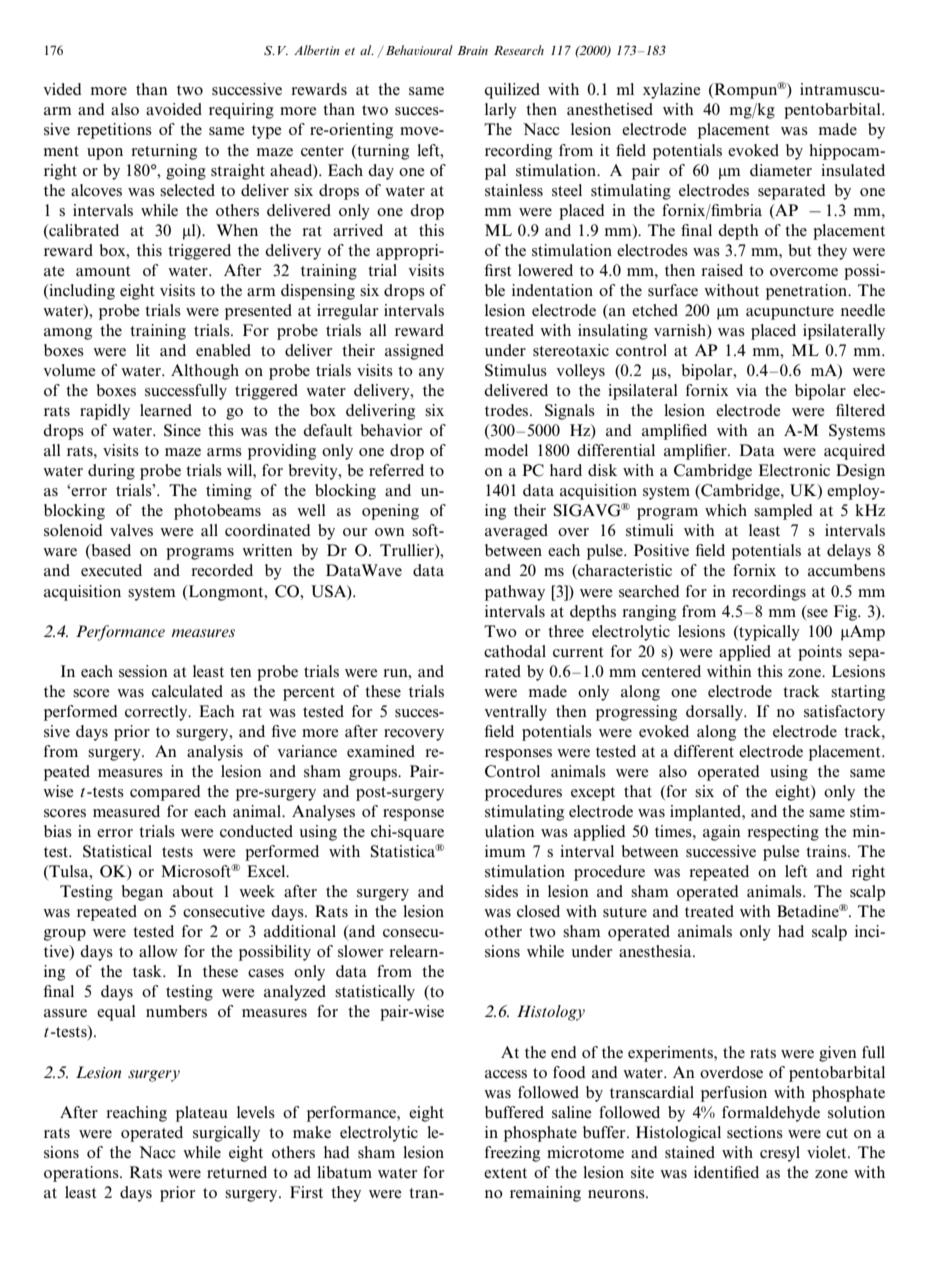 This document has width=926, height=1288. What do you see at coordinates (165, 793) in the document?
I see `compared` at bounding box center [165, 793].
